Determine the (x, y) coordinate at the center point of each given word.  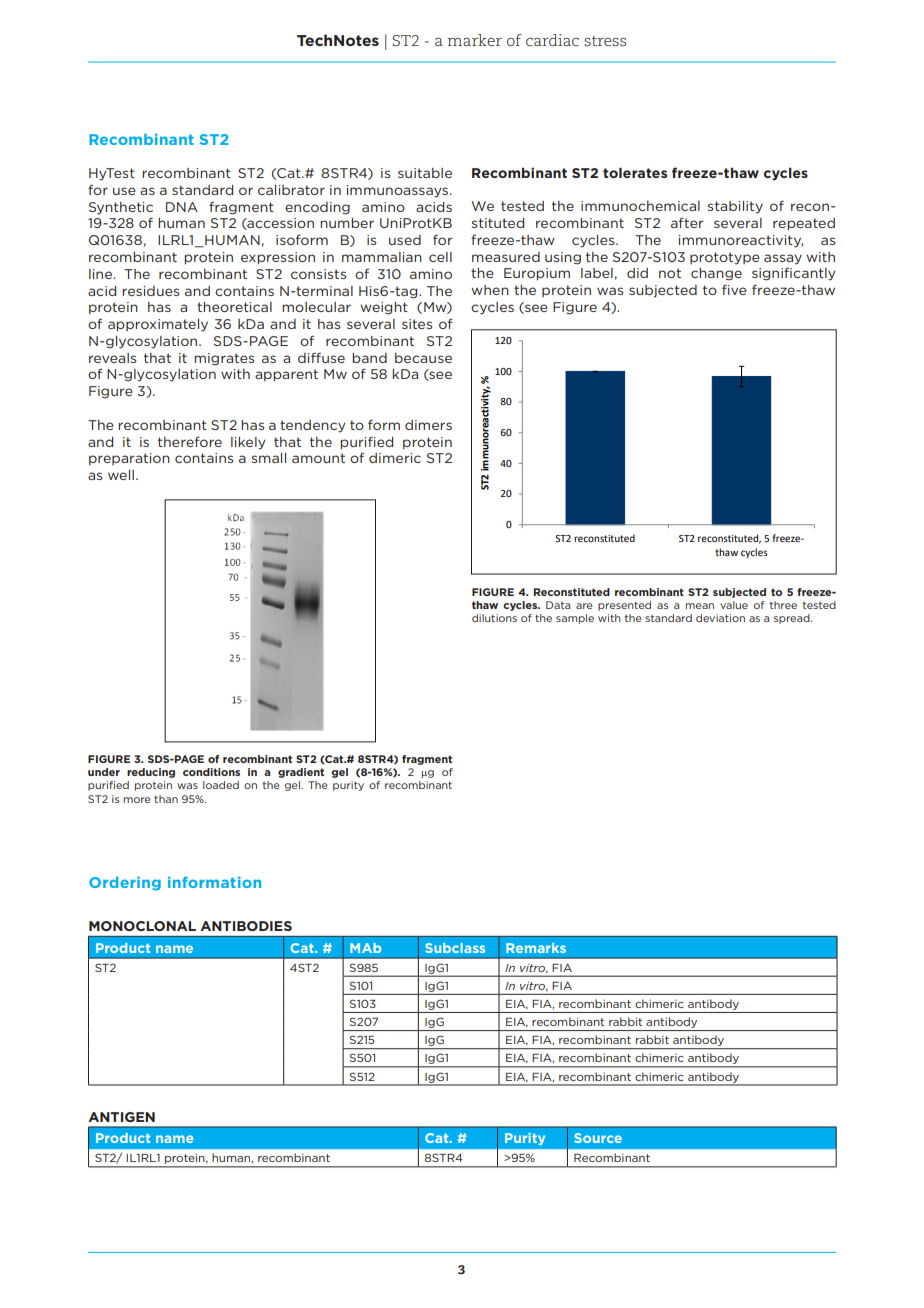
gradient (301, 773)
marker (475, 40)
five (734, 289)
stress (605, 41)
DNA (182, 207)
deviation (720, 618)
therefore (190, 441)
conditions (211, 772)
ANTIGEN (121, 1117)
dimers (428, 425)
